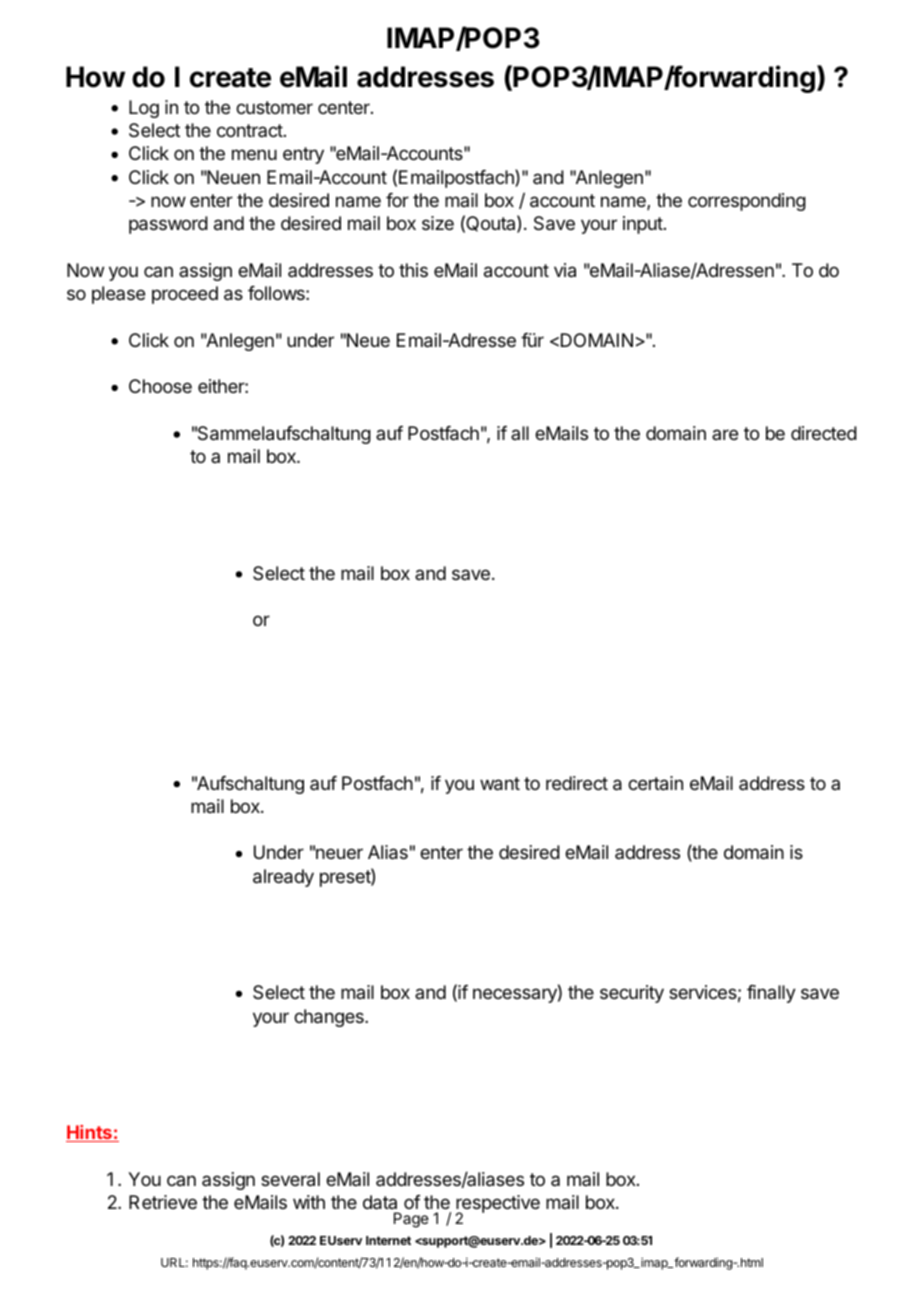 This document has height=1308, width=924. I want to click on proceed, so click(185, 295).
